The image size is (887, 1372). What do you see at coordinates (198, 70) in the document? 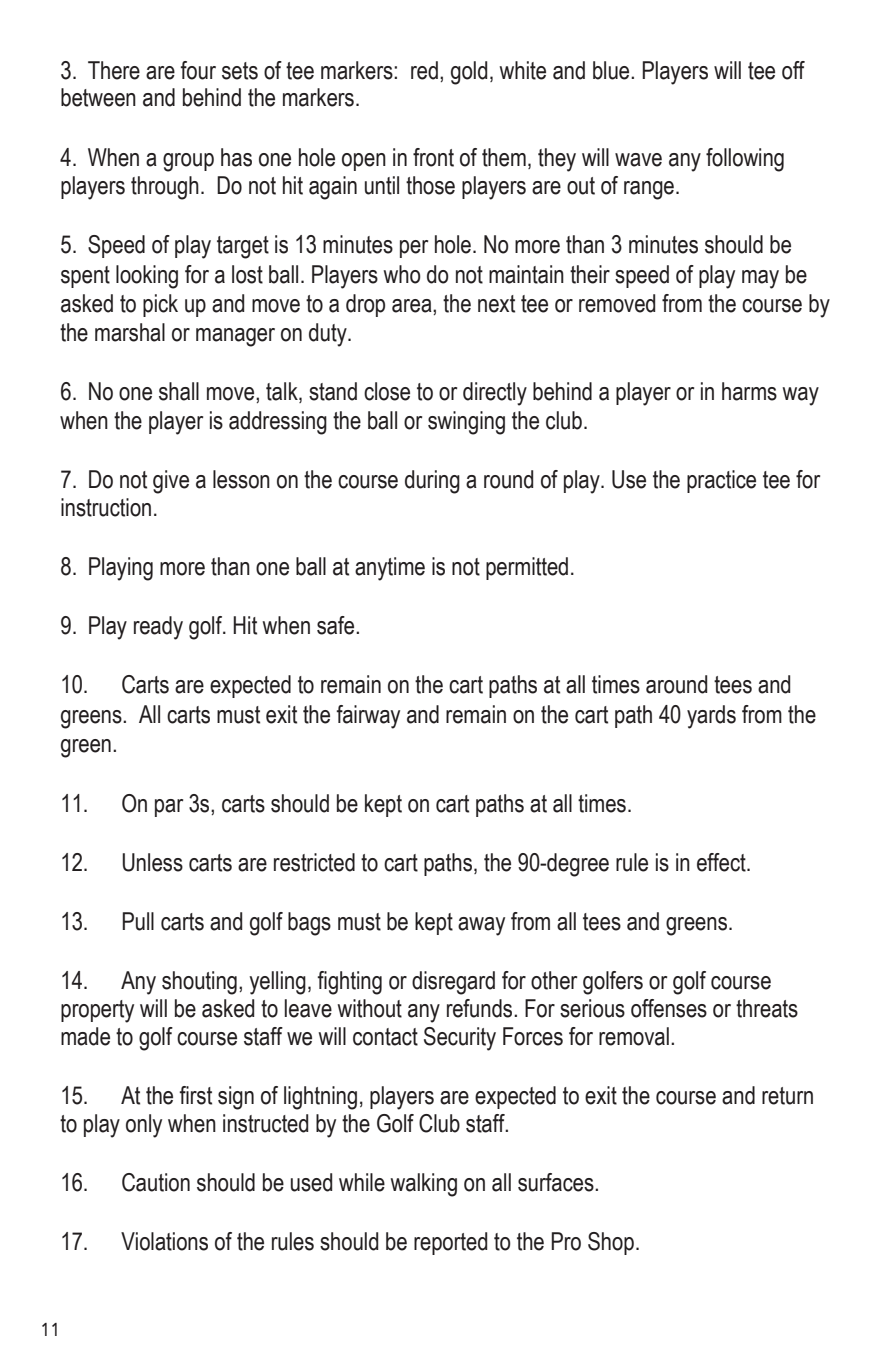
I see `four` at bounding box center [198, 70].
